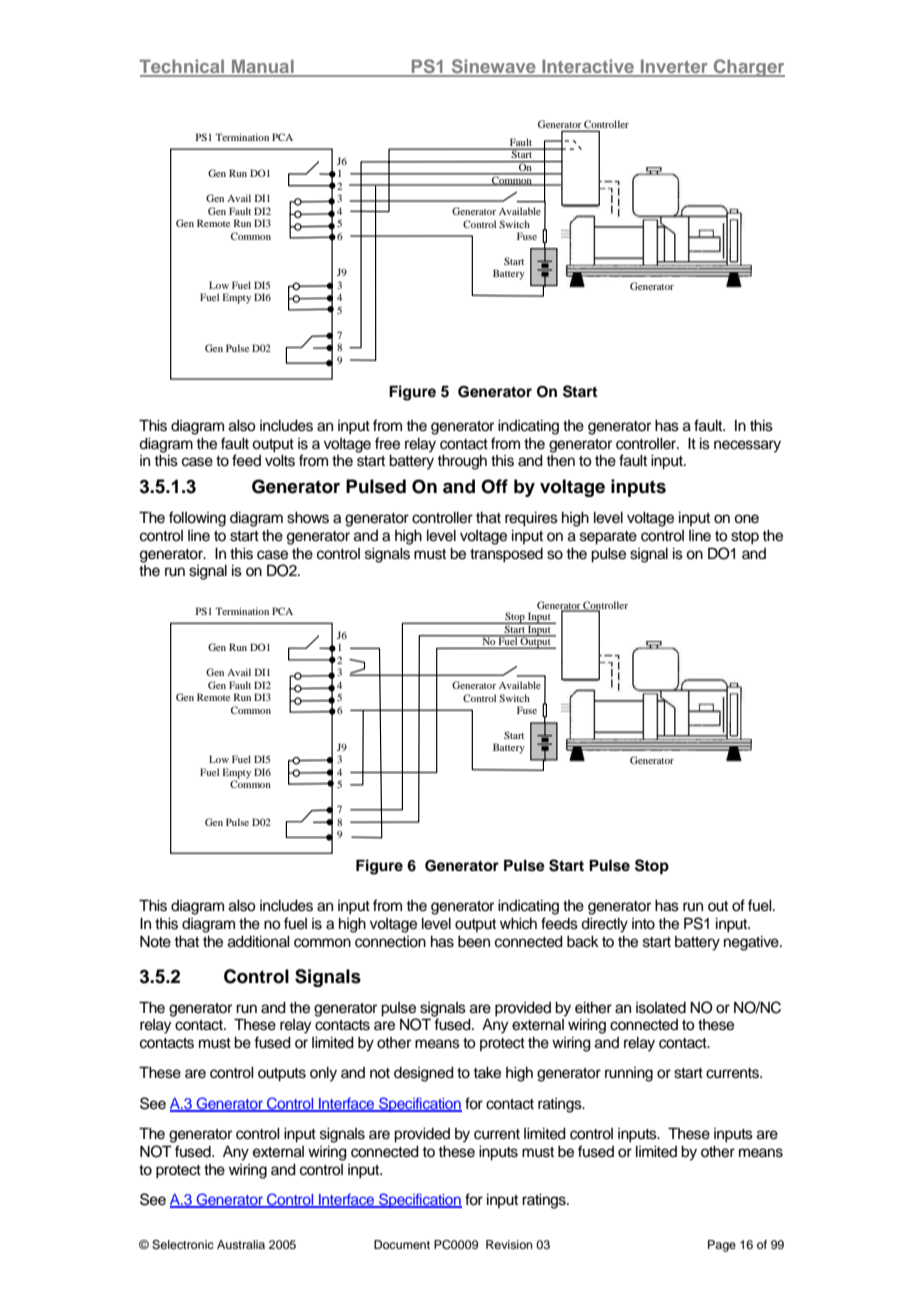  I want to click on into, so click(643, 924).
